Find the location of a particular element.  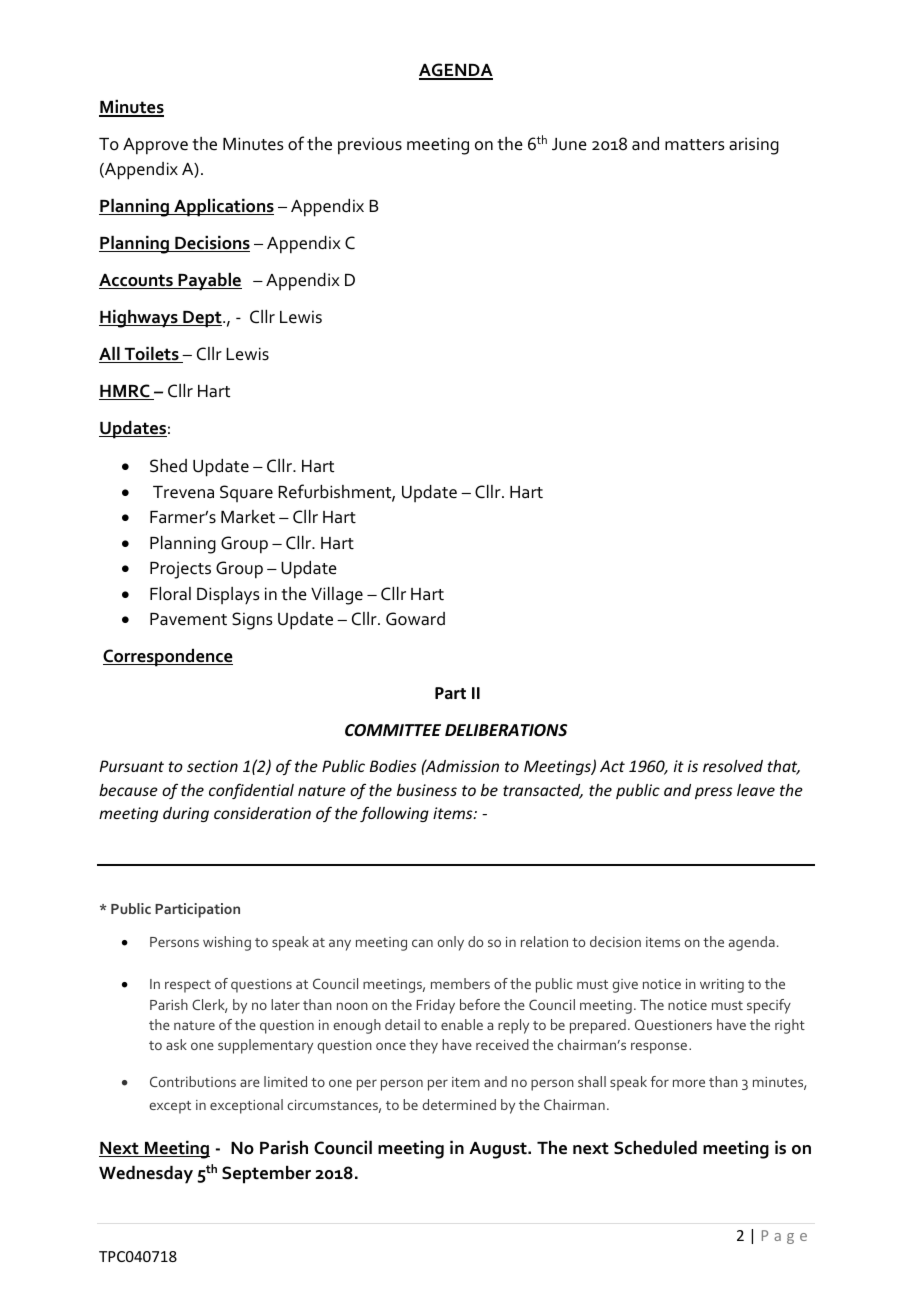

August is located at coordinates (499, 1150).
